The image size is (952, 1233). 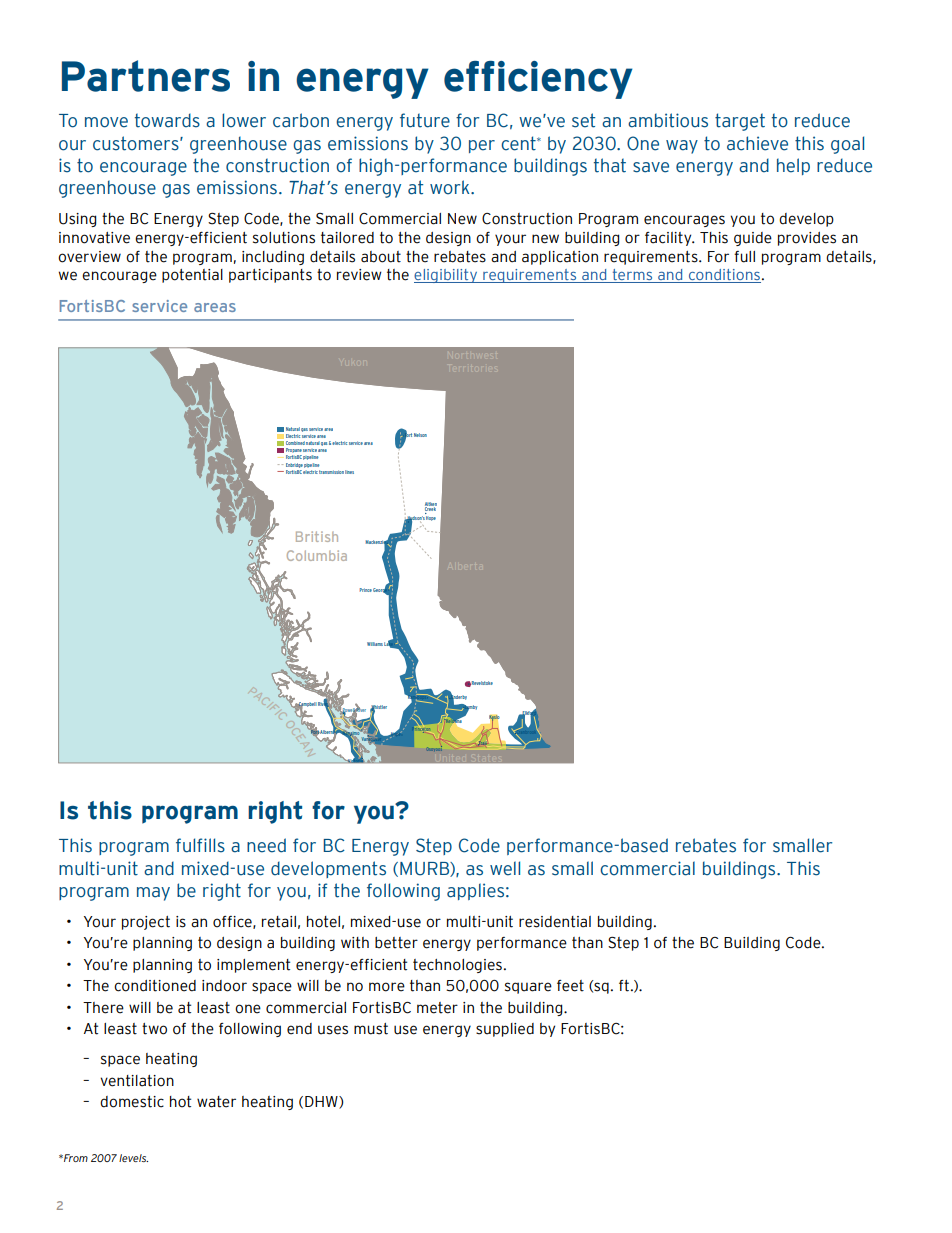 I want to click on future, so click(x=425, y=120).
